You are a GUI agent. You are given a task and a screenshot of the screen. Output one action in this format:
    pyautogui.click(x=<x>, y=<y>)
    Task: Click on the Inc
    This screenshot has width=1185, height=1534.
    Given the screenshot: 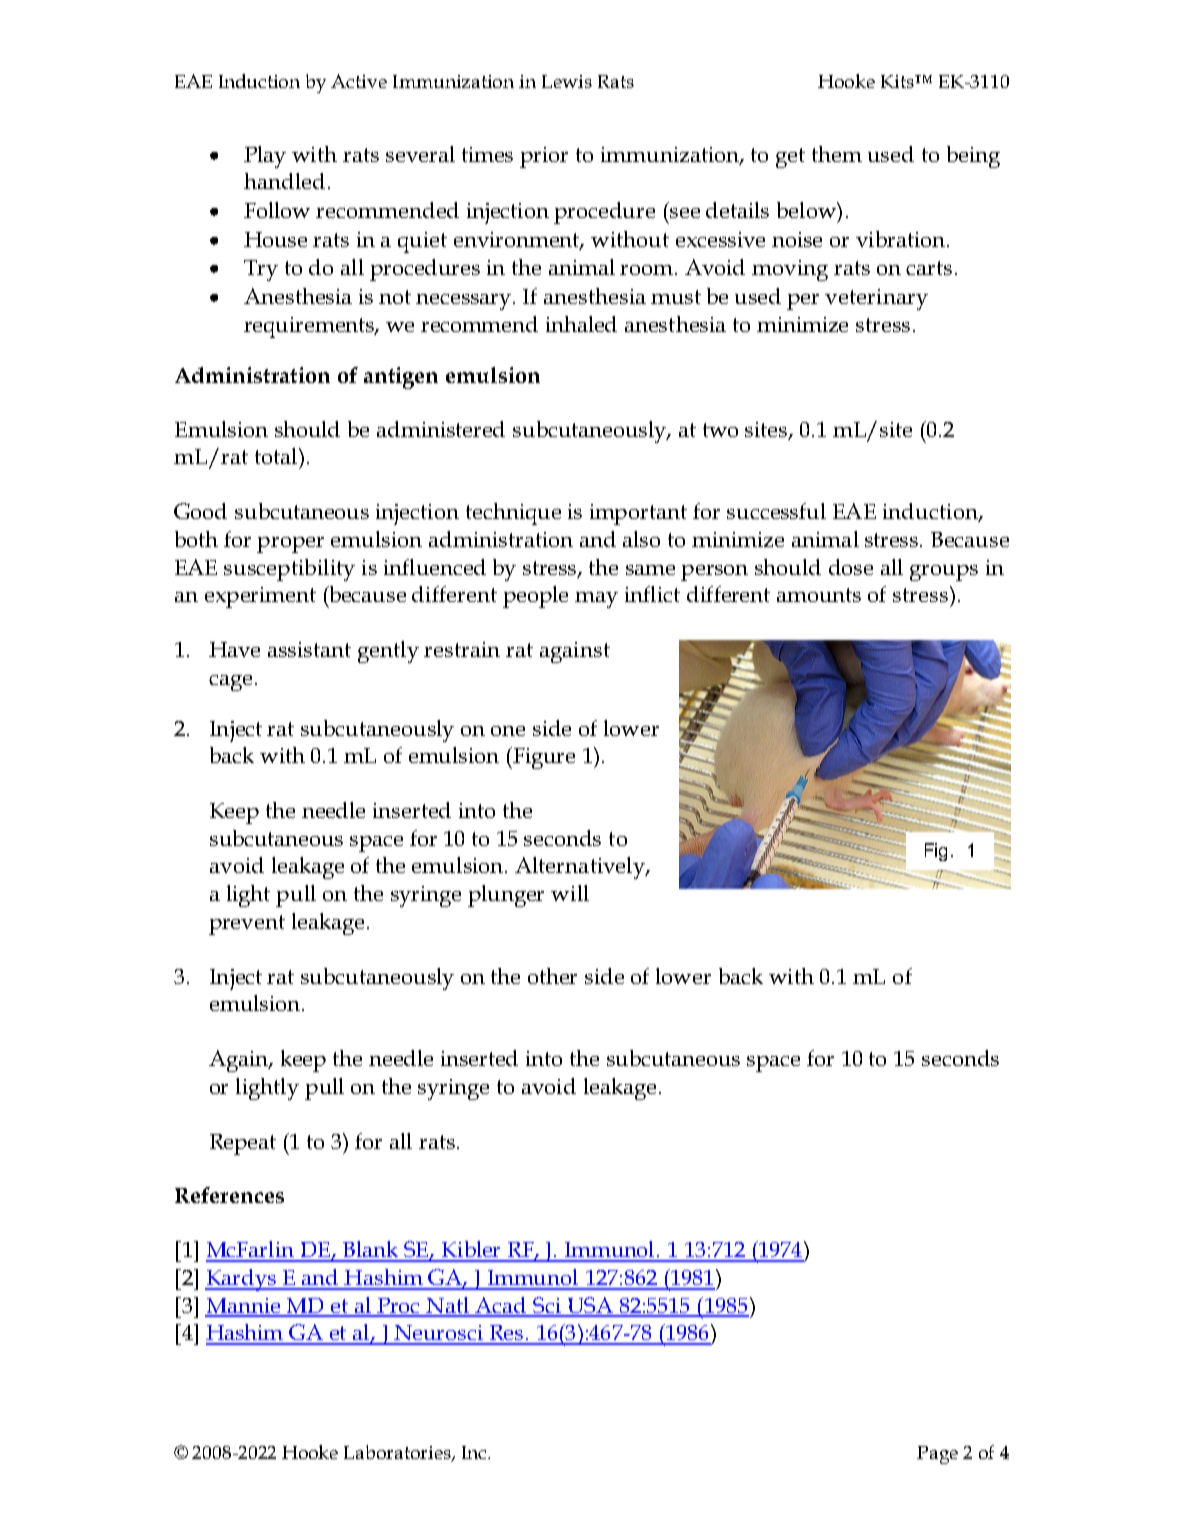 What is the action you would take?
    pyautogui.click(x=475, y=1452)
